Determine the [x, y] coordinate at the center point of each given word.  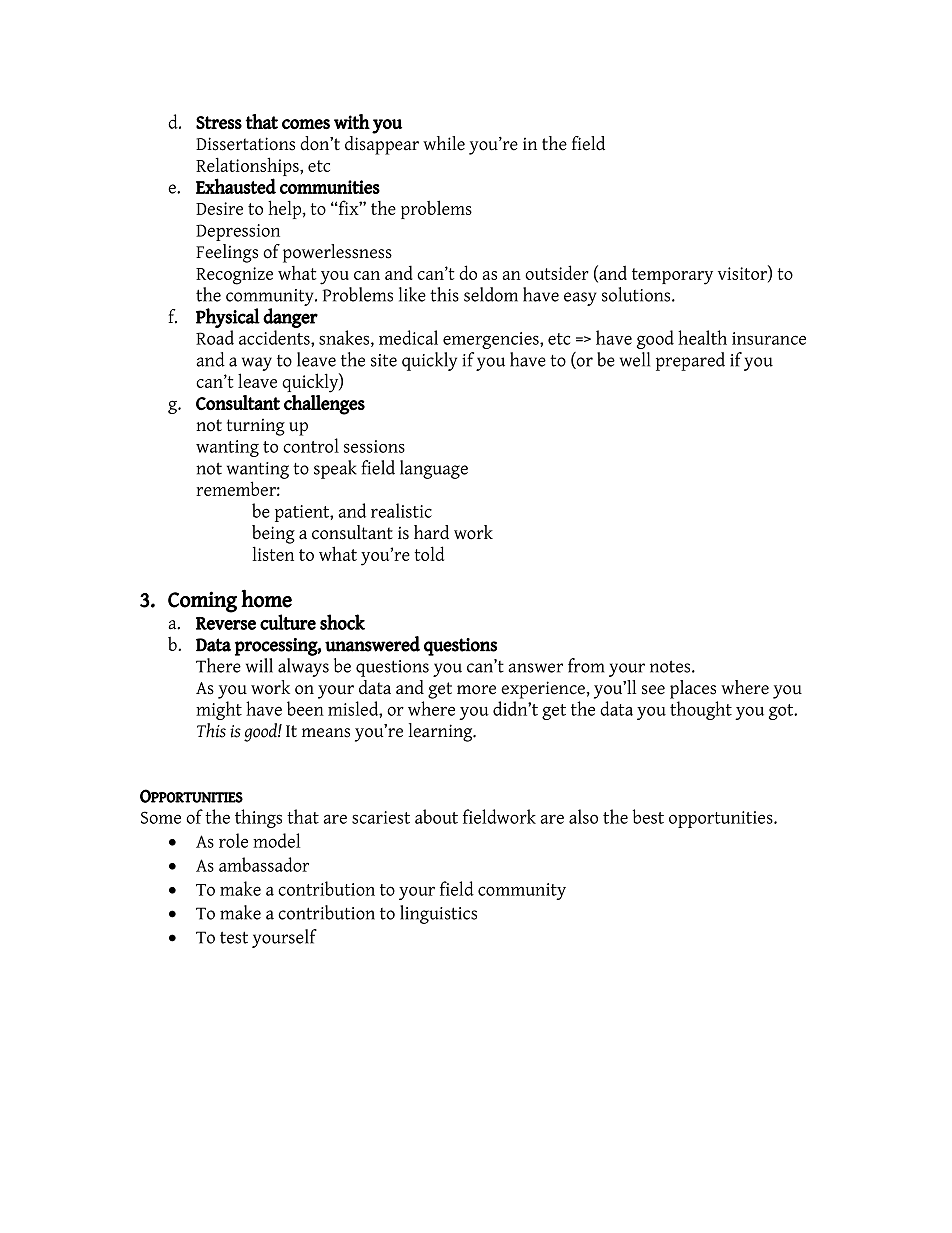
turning [256, 427]
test [234, 937]
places [693, 689]
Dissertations [245, 144]
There [218, 665]
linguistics [438, 914]
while [444, 143]
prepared [690, 361]
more [476, 690]
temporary [672, 276]
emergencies [492, 340]
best [648, 816]
